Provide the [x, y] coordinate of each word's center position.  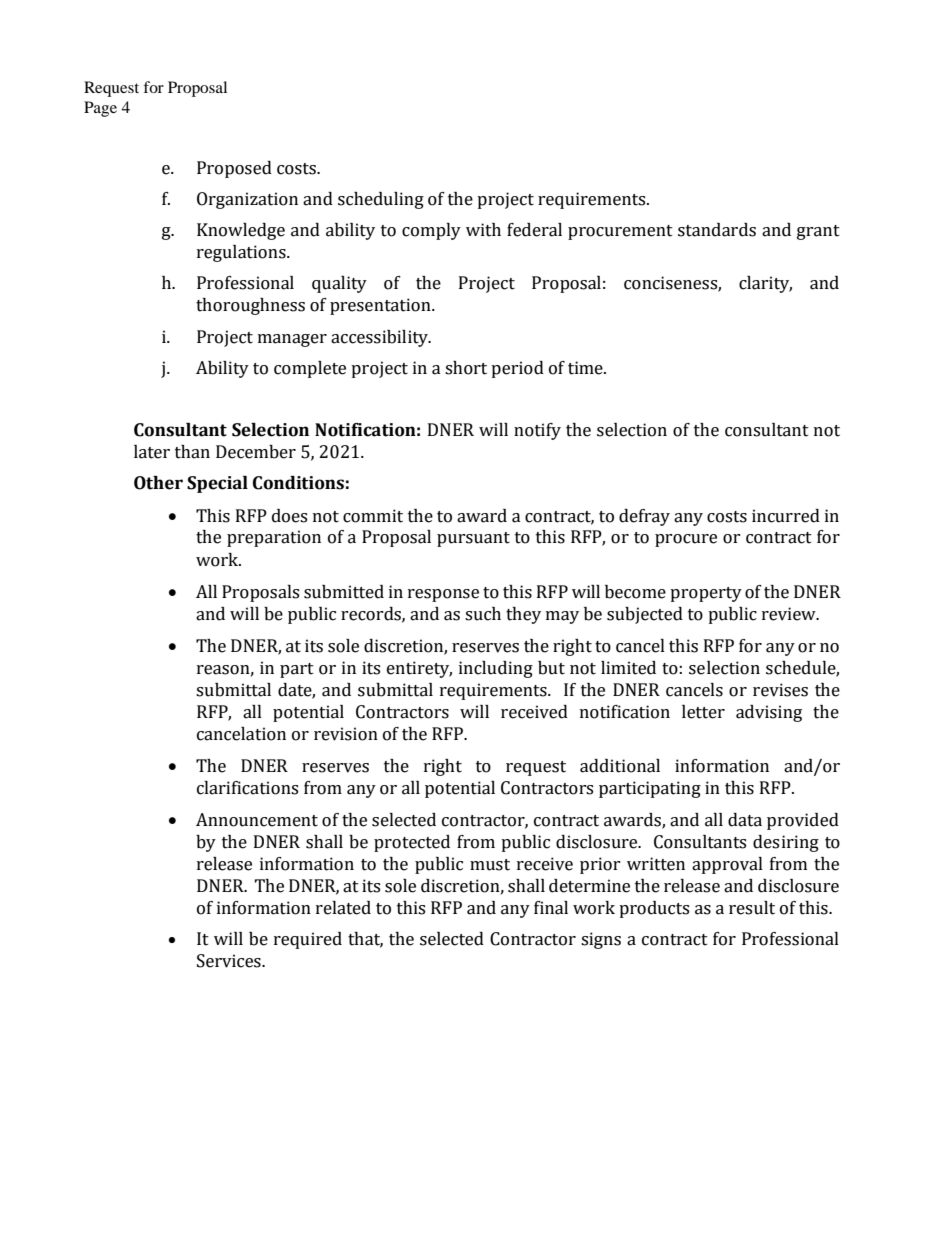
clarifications [247, 788]
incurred [786, 516]
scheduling [381, 200]
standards [717, 230]
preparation [274, 538]
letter [703, 712]
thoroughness [250, 306]
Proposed [234, 169]
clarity [765, 284]
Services [230, 961]
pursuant [473, 539]
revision [346, 734]
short [466, 368]
